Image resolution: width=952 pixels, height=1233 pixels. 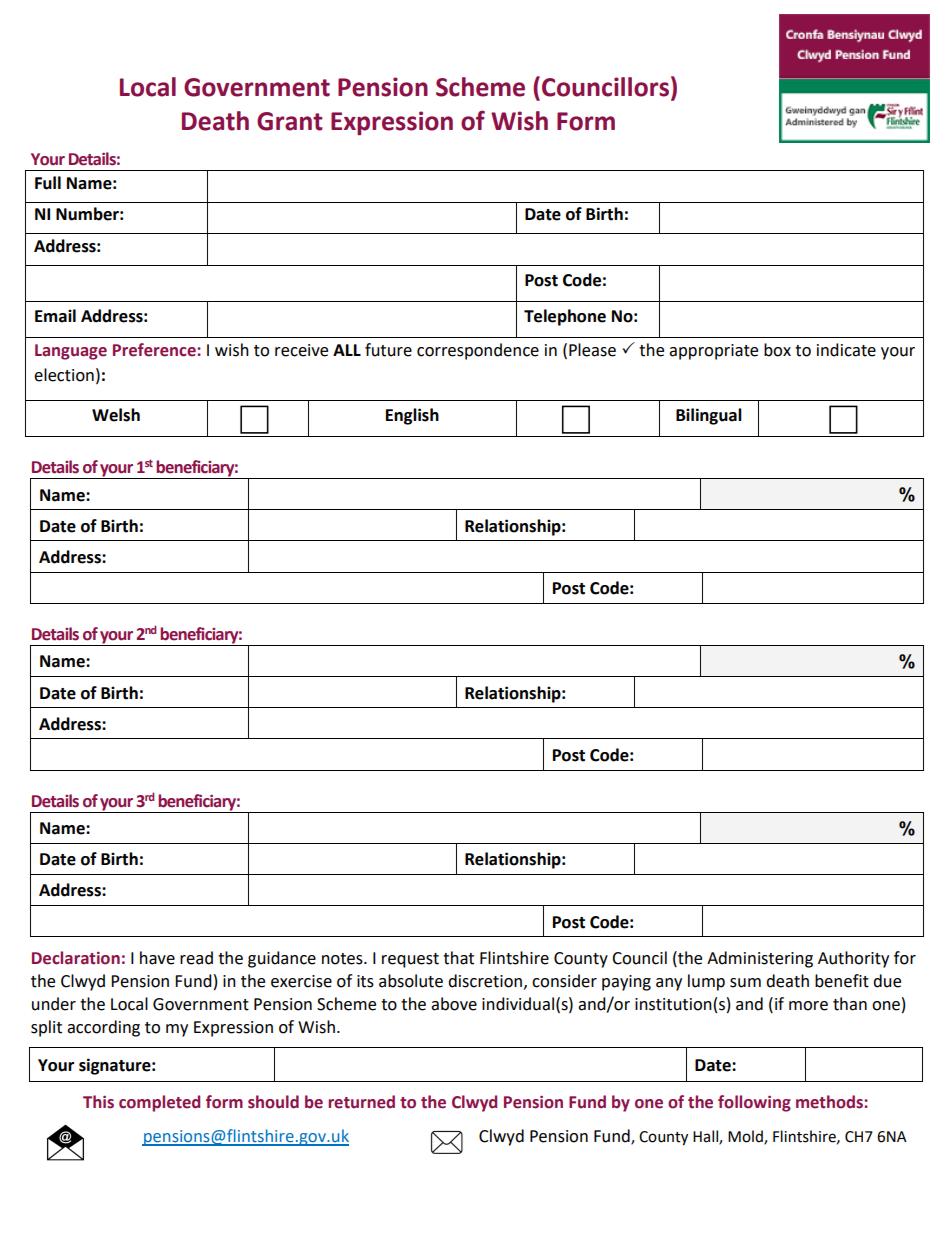 I want to click on Grant, so click(x=290, y=121).
